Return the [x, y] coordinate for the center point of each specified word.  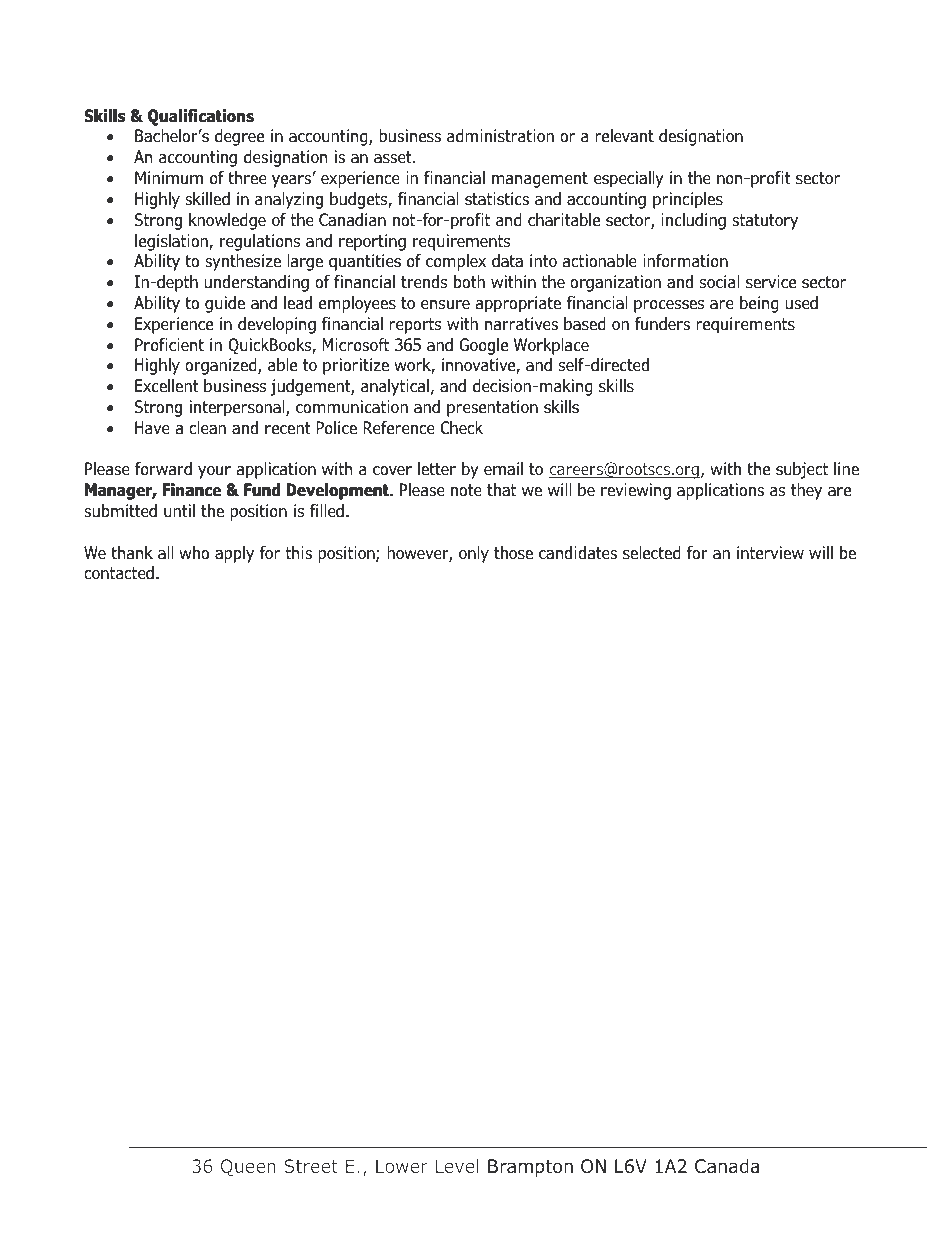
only [474, 554]
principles [688, 200]
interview [770, 552]
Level [457, 1166]
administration [500, 135]
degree [239, 137]
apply [234, 554]
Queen [248, 1168]
